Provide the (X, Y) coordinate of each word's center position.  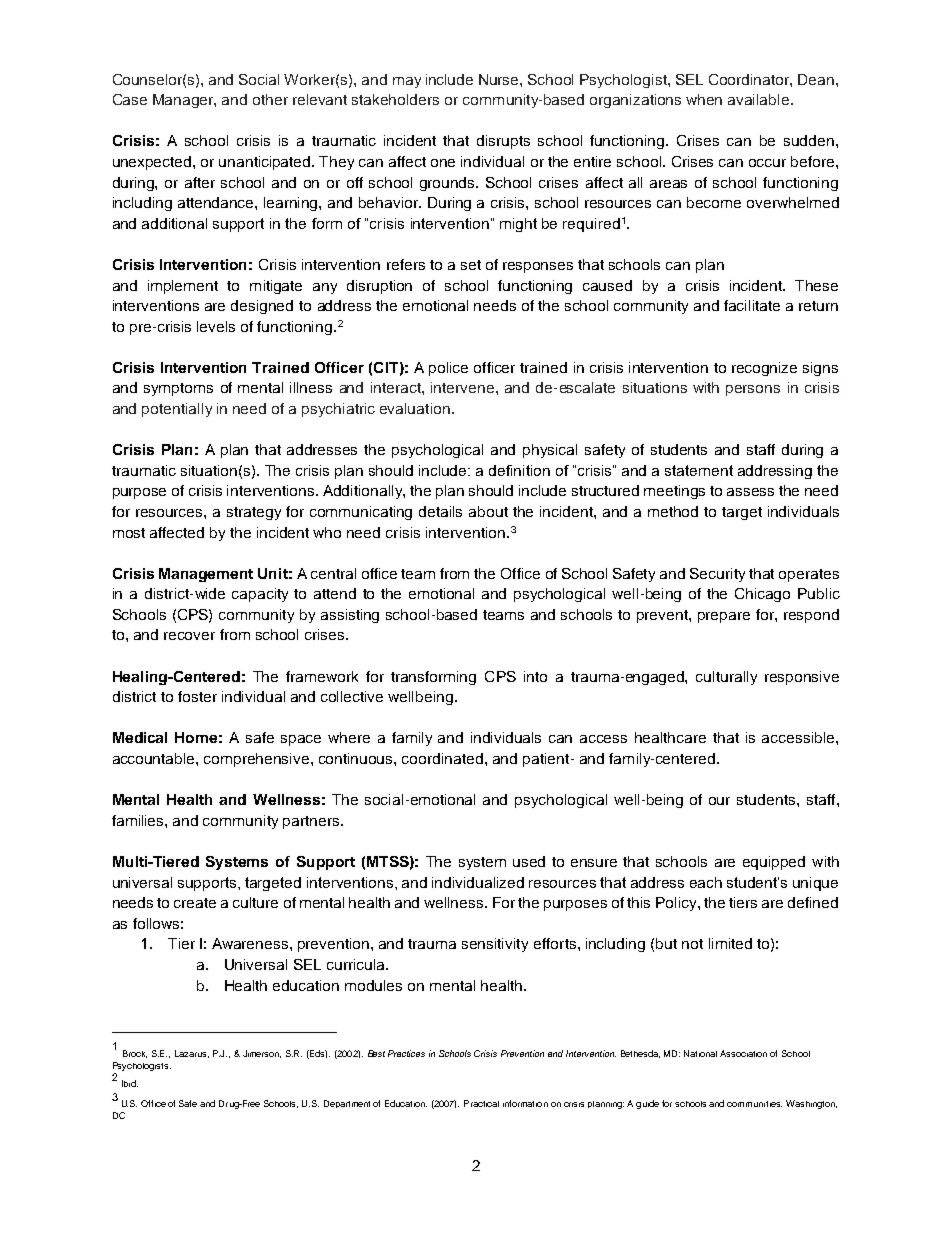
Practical (481, 1103)
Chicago (762, 595)
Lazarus (192, 1054)
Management (206, 575)
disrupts (503, 142)
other (270, 99)
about (488, 511)
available (760, 99)
